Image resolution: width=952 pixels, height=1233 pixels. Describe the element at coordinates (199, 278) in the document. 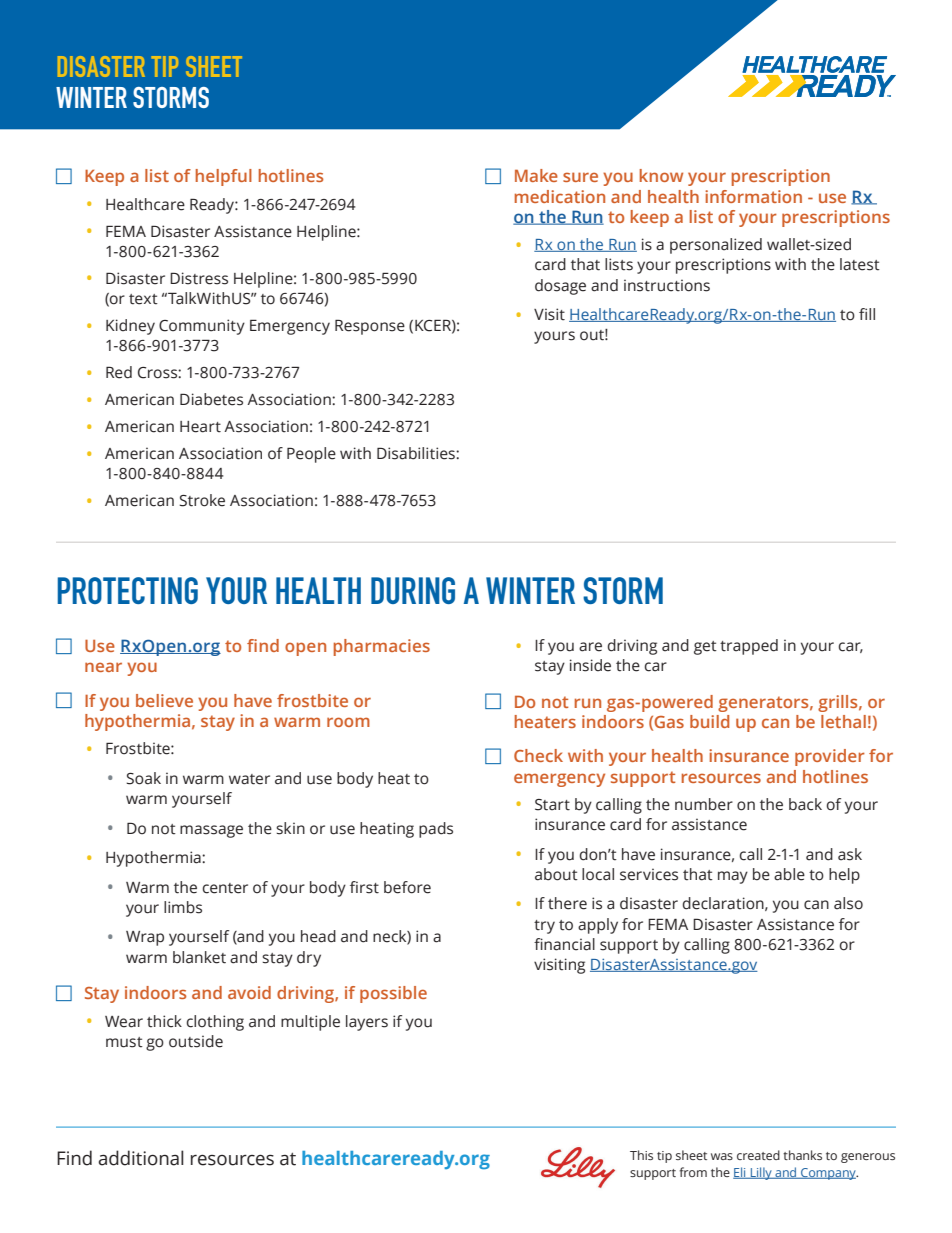

I see `Distress` at that location.
